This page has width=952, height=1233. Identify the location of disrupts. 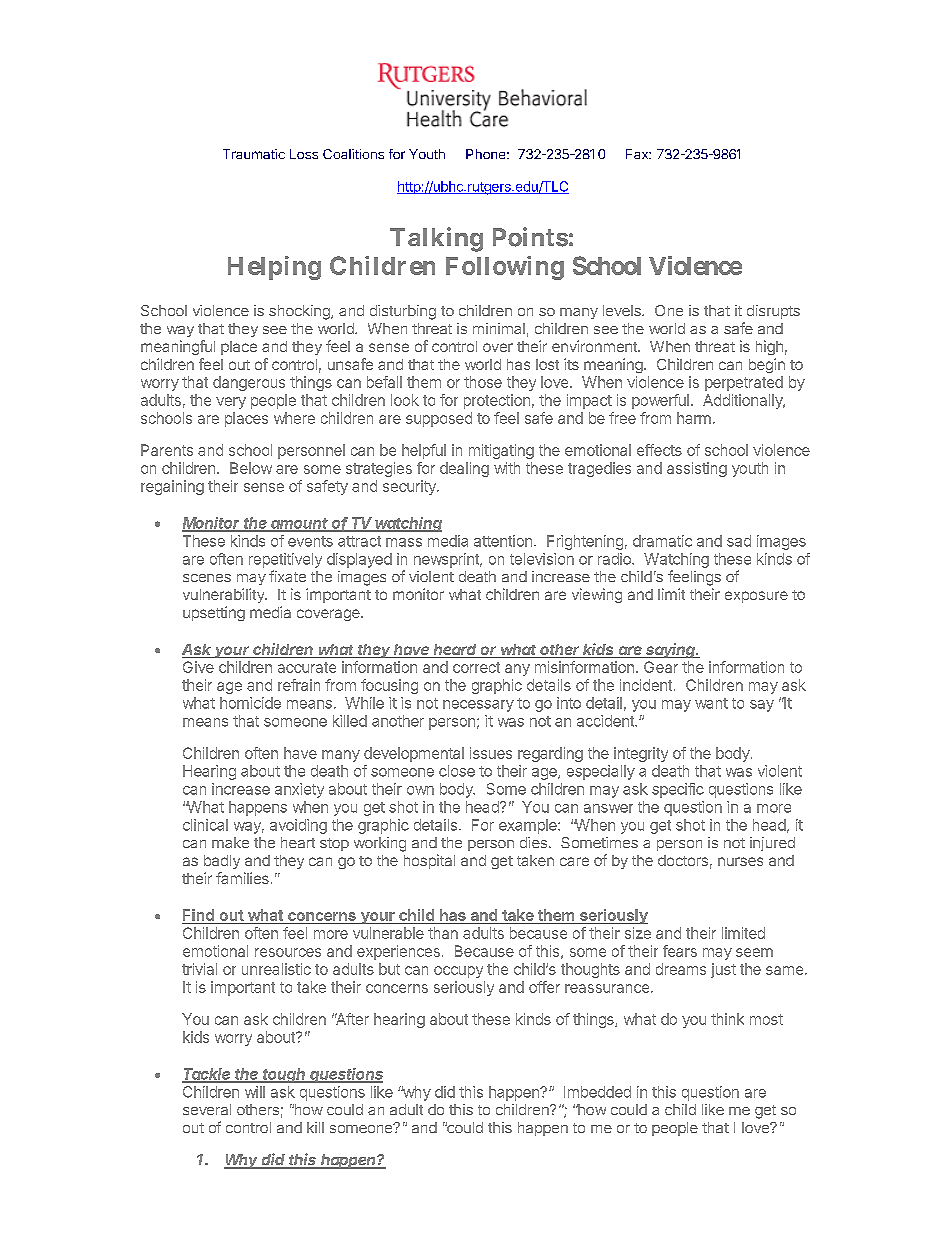
(773, 312).
